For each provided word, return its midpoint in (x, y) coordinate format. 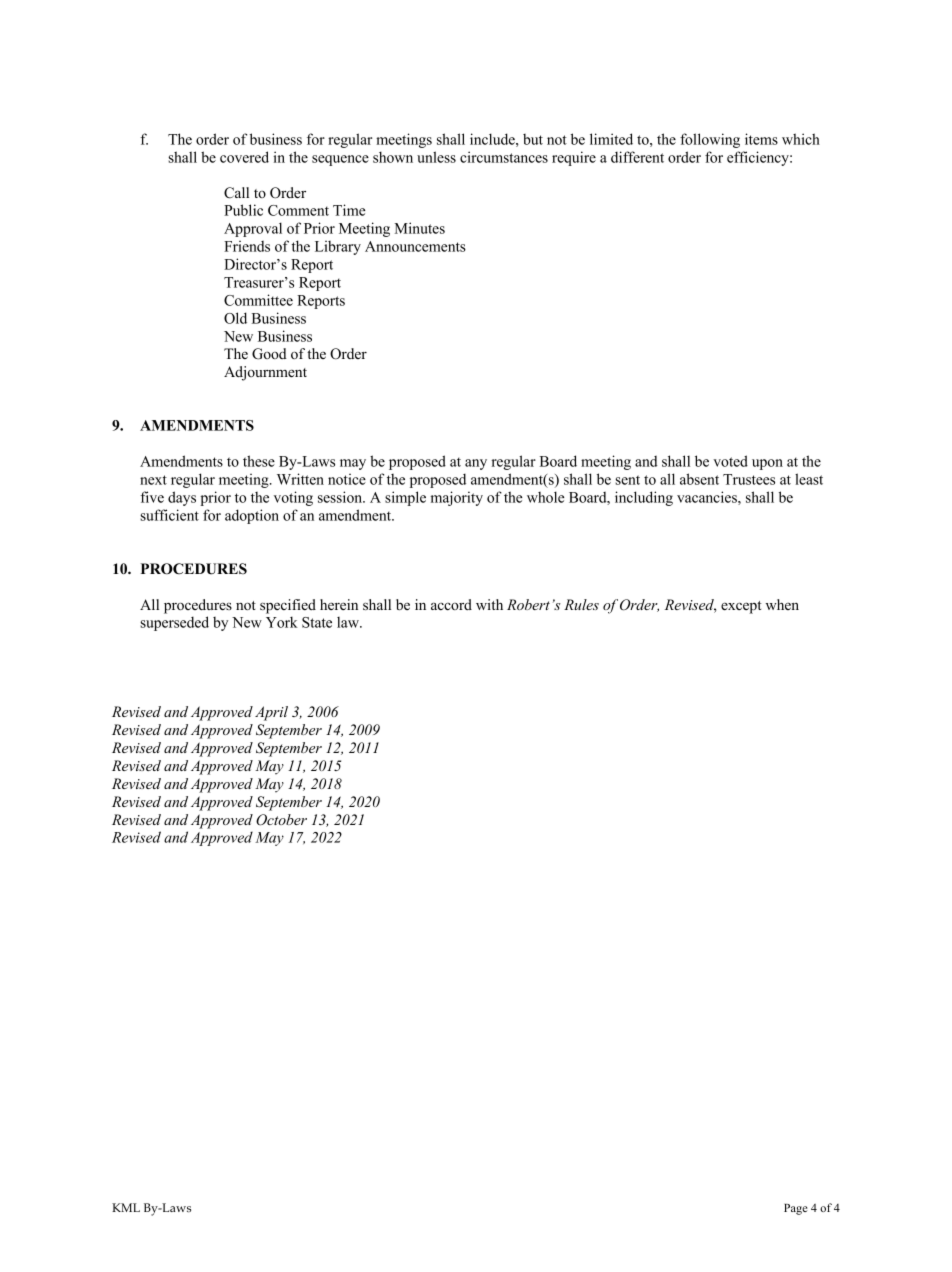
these (259, 461)
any (476, 464)
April (271, 713)
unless (436, 157)
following (710, 140)
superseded (174, 623)
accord (451, 604)
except (741, 607)
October (281, 820)
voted (730, 461)
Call (236, 193)
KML (126, 1207)
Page (796, 1209)
